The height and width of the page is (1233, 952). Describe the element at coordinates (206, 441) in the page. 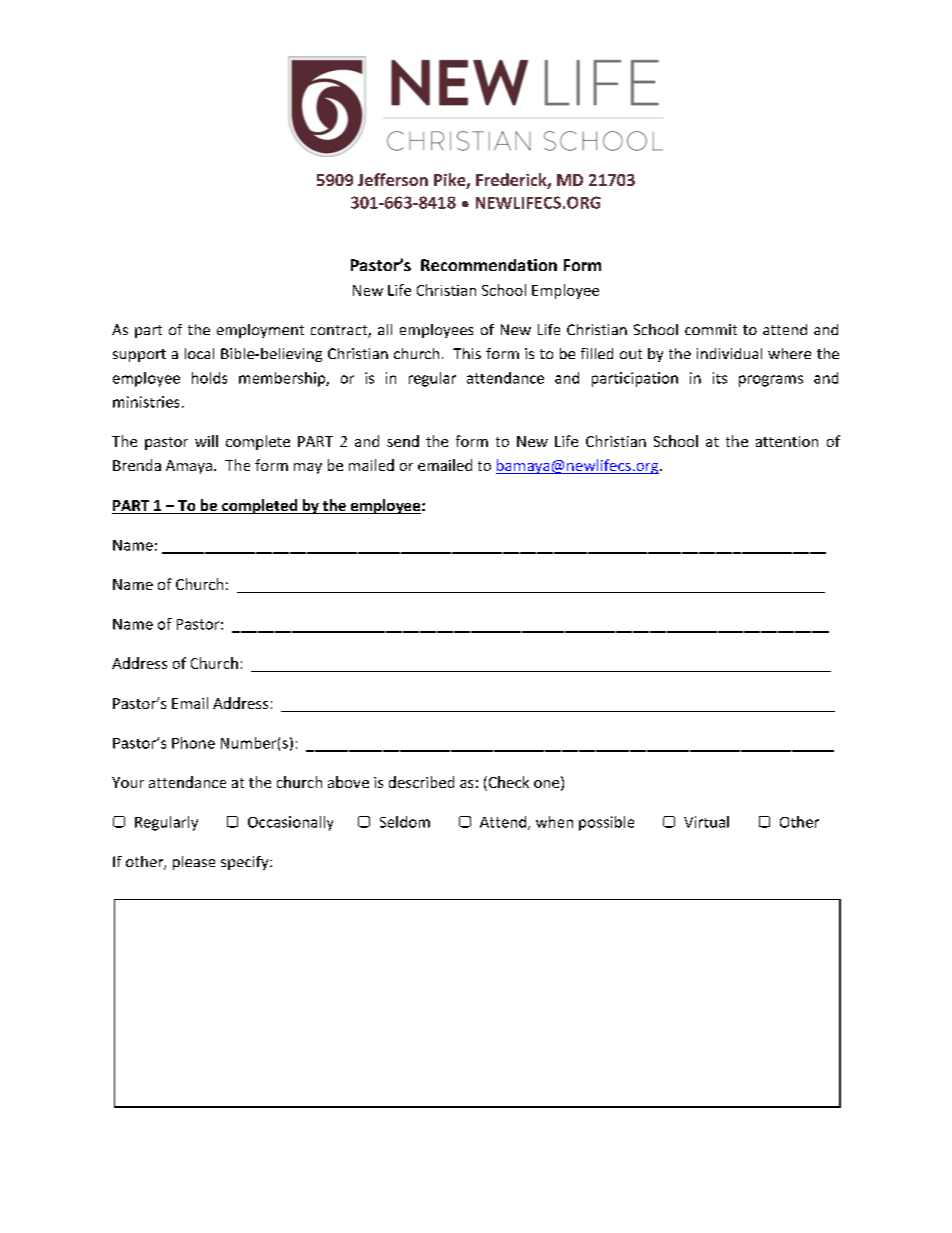

I see `will` at that location.
